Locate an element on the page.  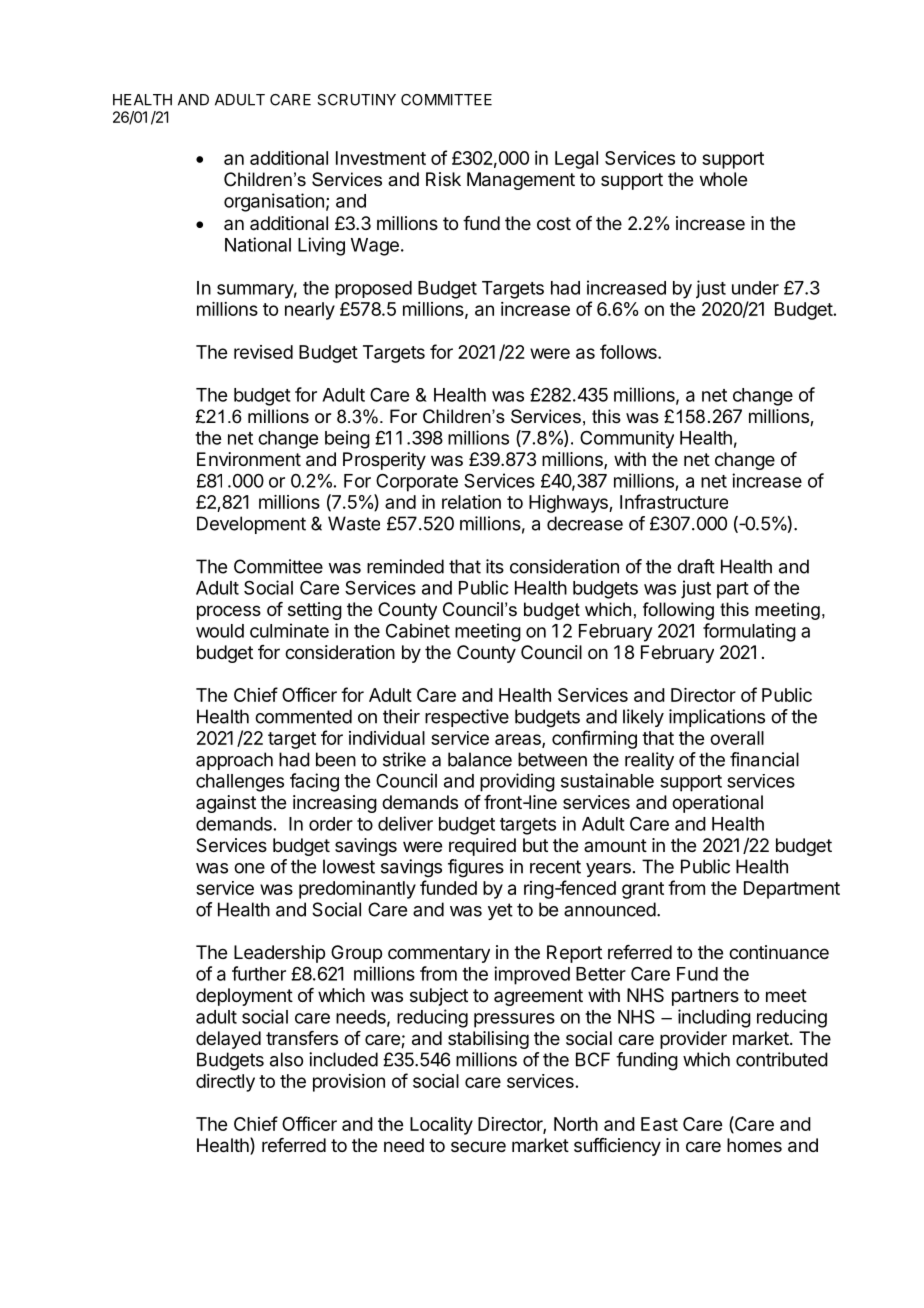
formulating is located at coordinates (749, 632).
